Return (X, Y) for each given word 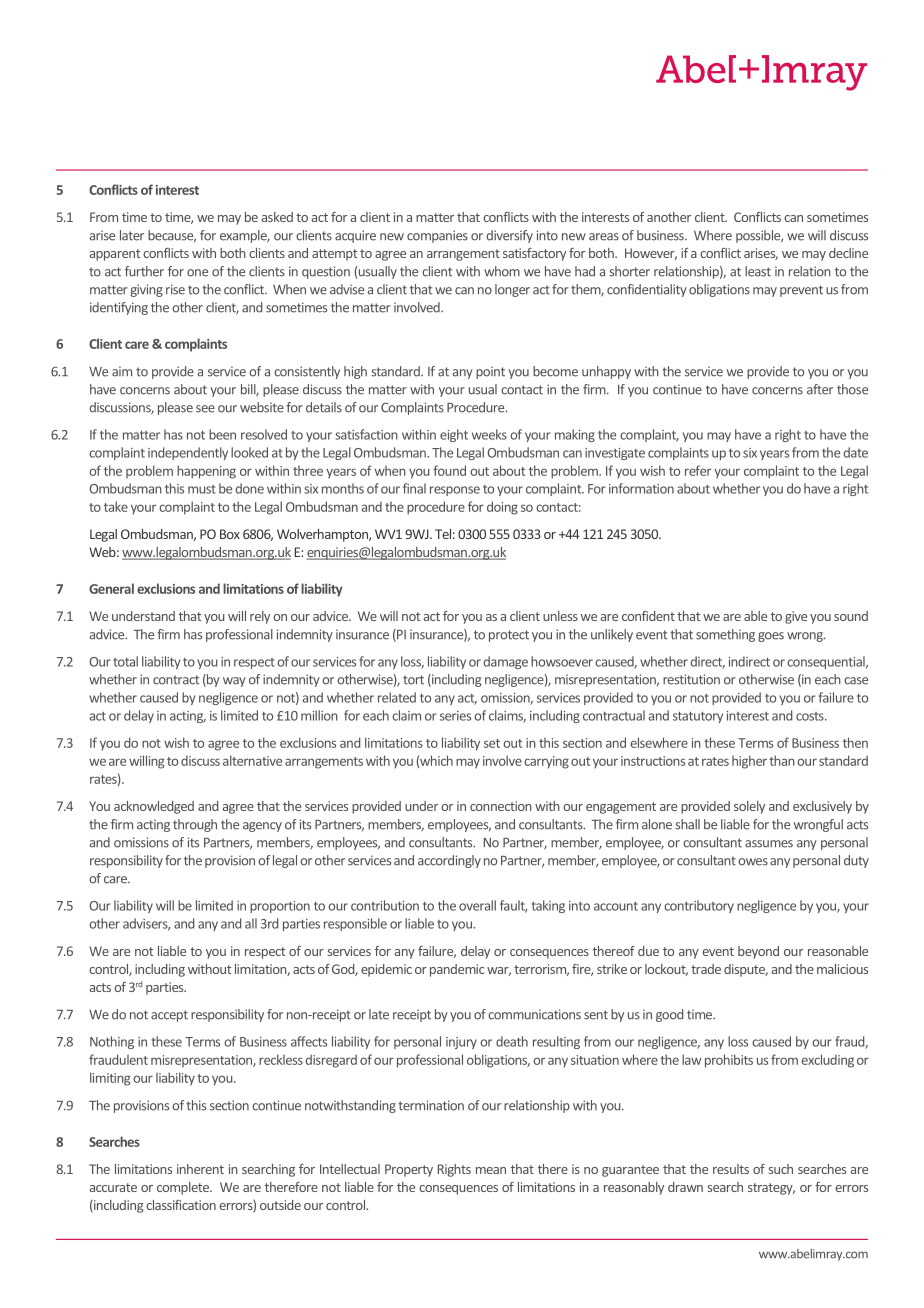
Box (230, 534)
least (758, 271)
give (796, 617)
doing (502, 508)
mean (491, 1170)
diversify (510, 236)
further (144, 271)
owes (753, 862)
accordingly (449, 861)
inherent (200, 1169)
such (781, 1169)
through (195, 825)
